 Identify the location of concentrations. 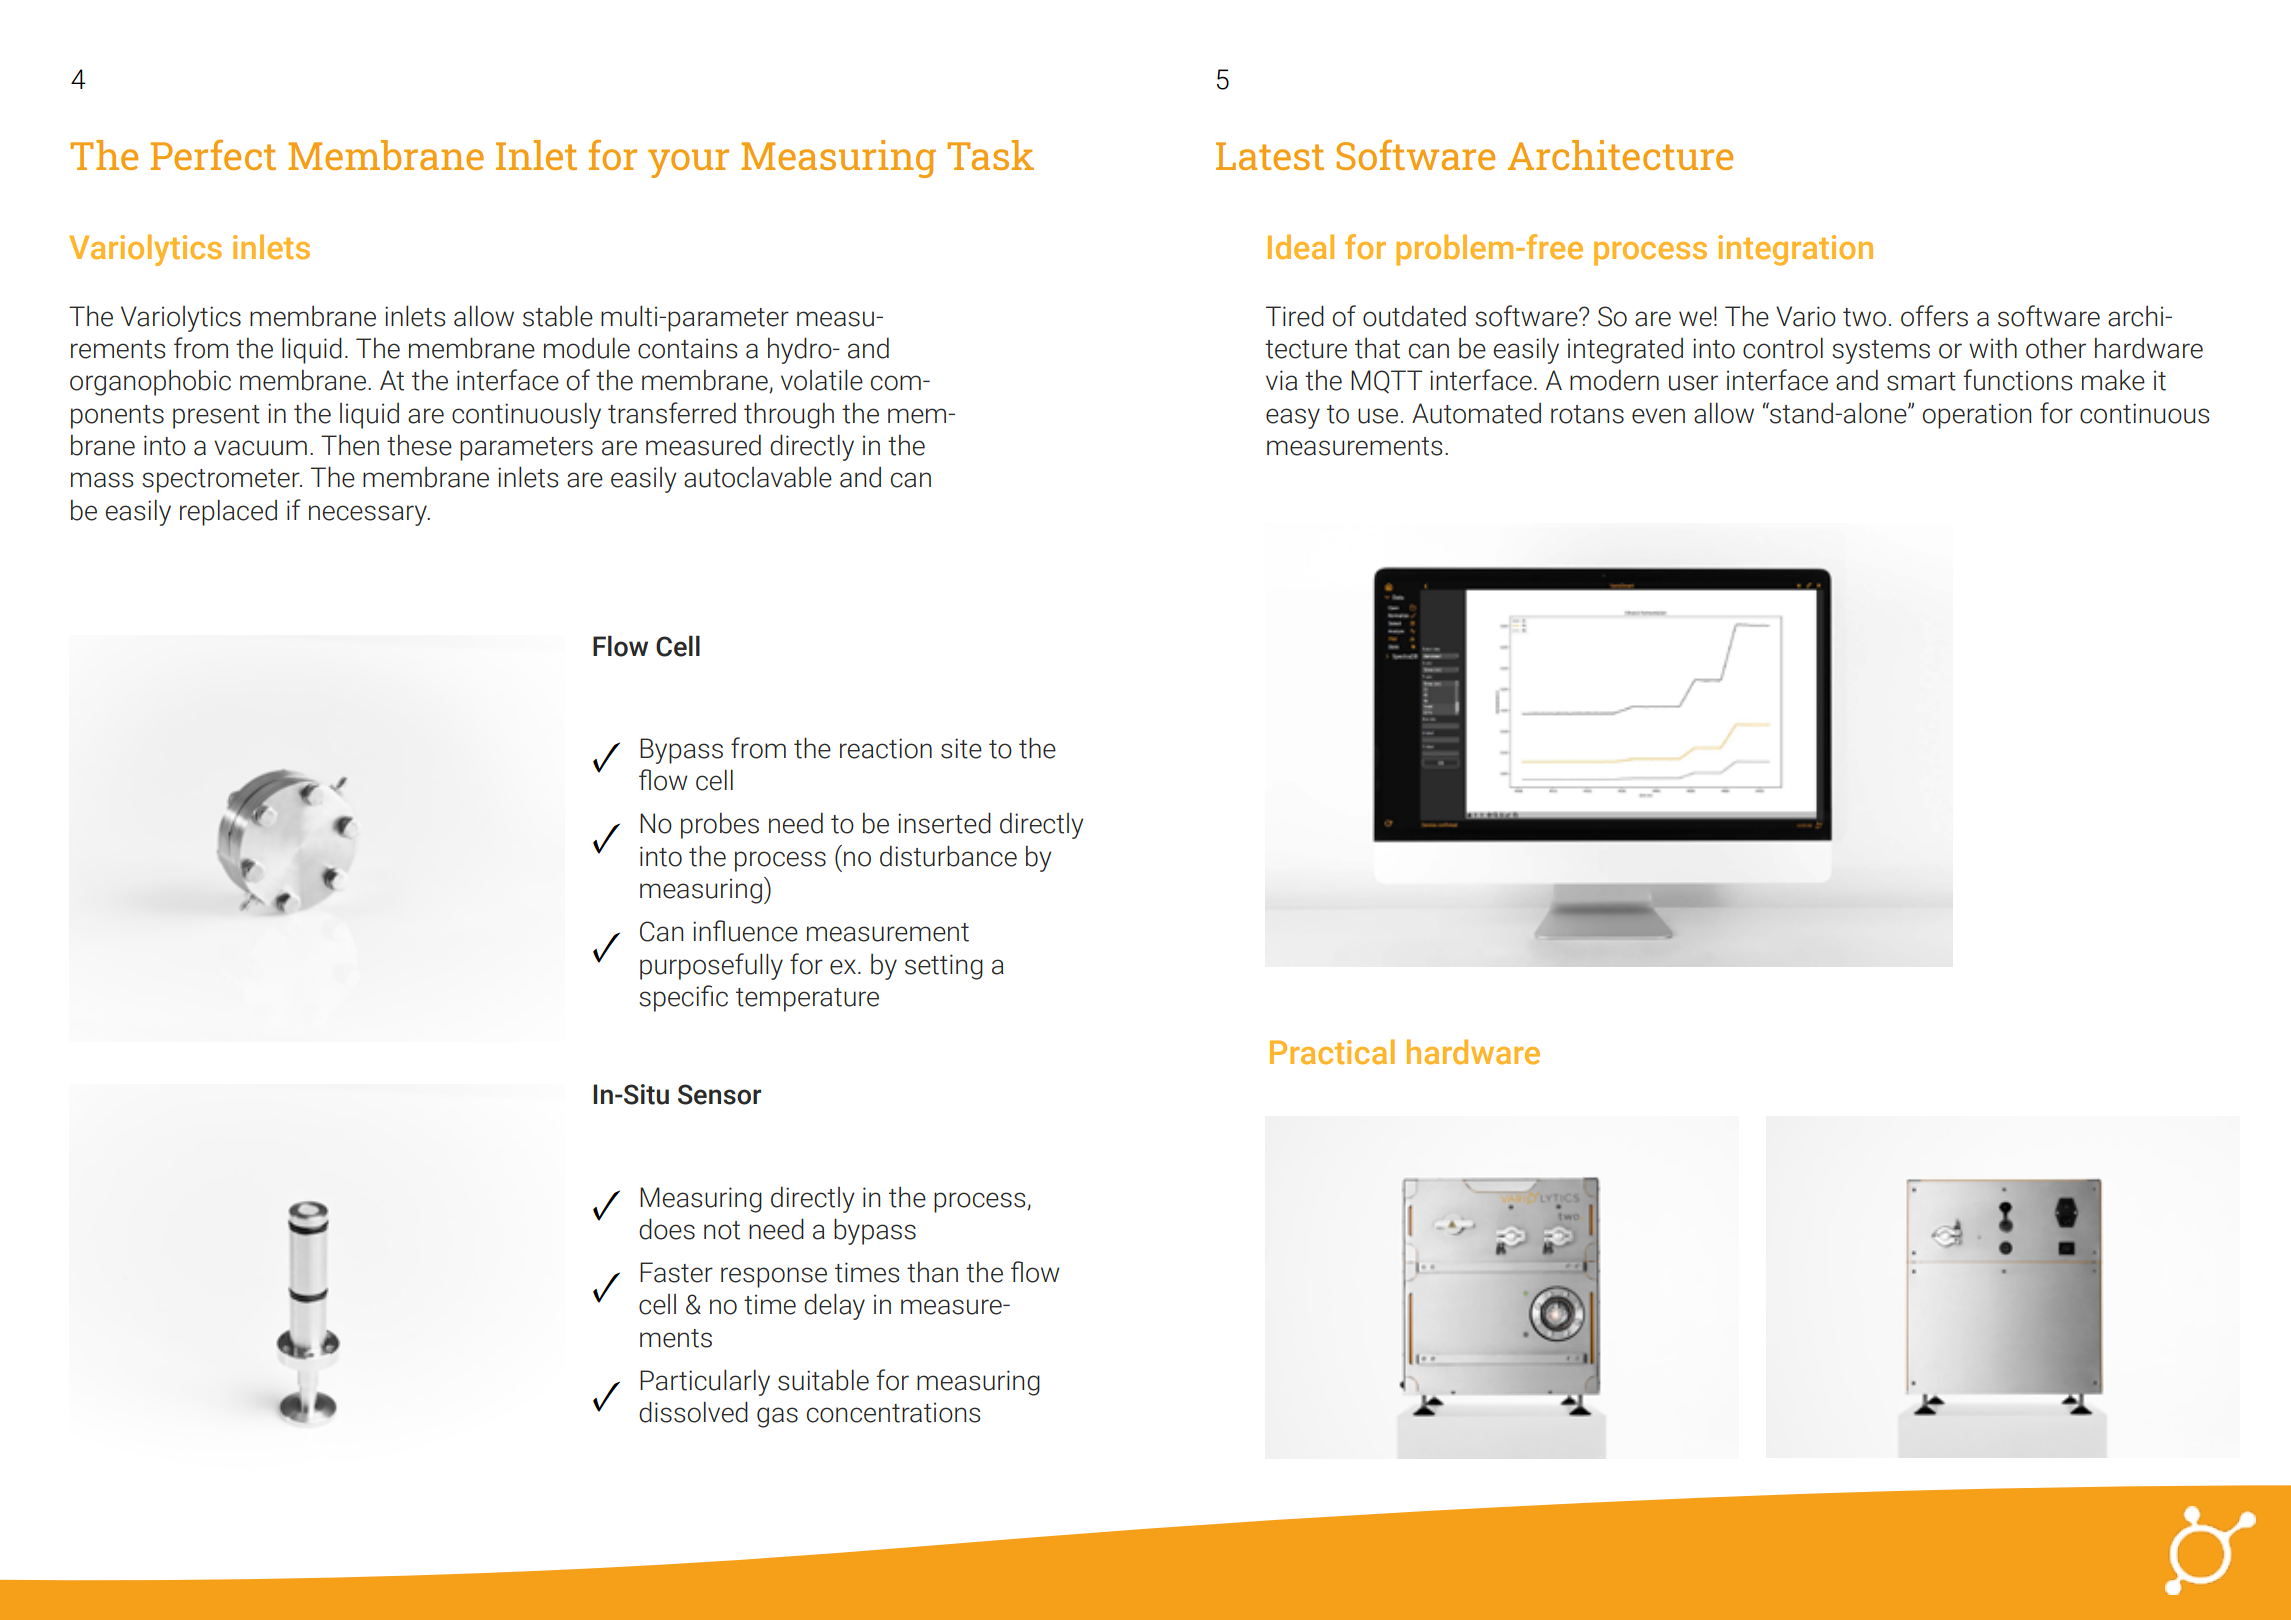
(894, 1412).
